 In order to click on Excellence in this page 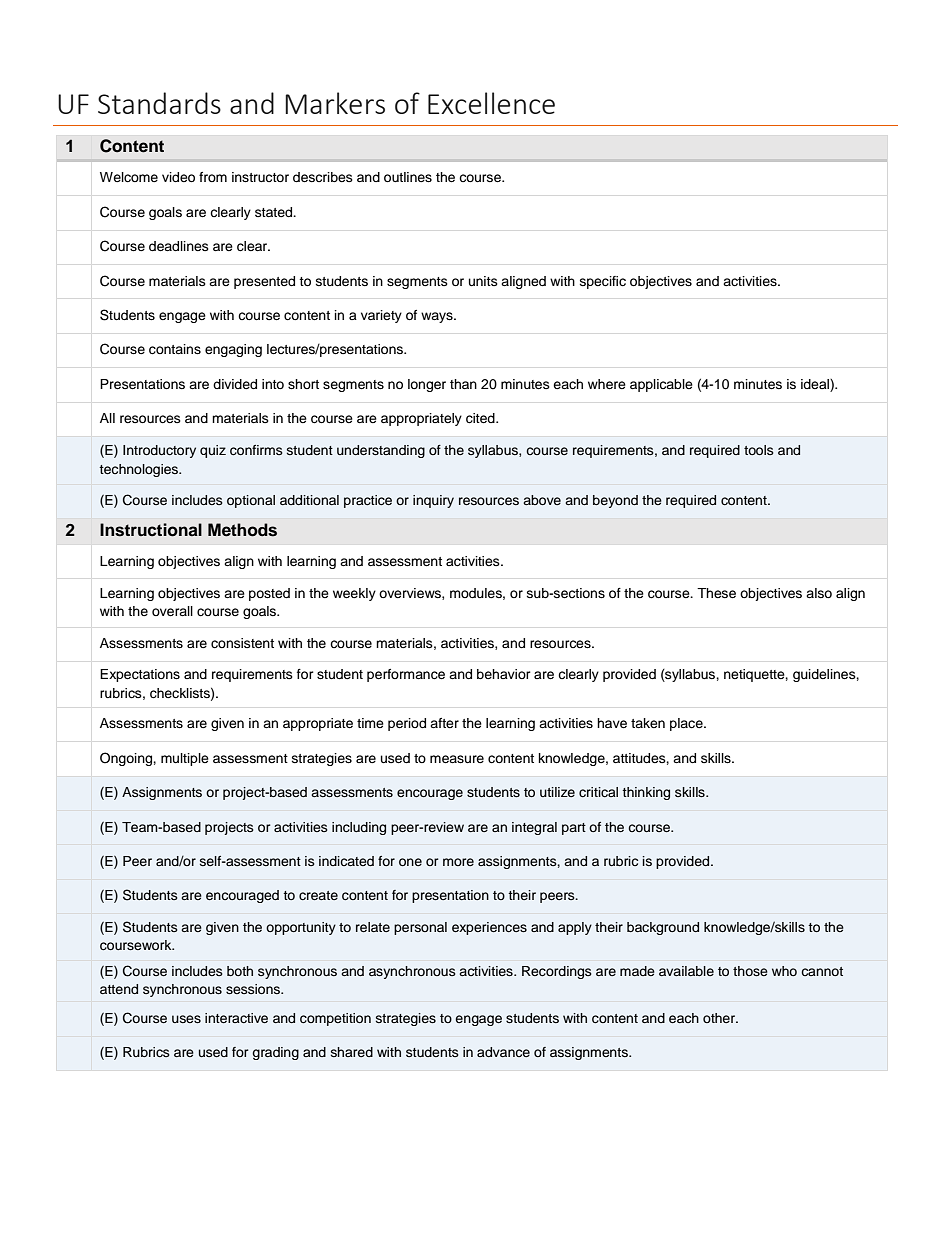, I will do `click(491, 103)`.
